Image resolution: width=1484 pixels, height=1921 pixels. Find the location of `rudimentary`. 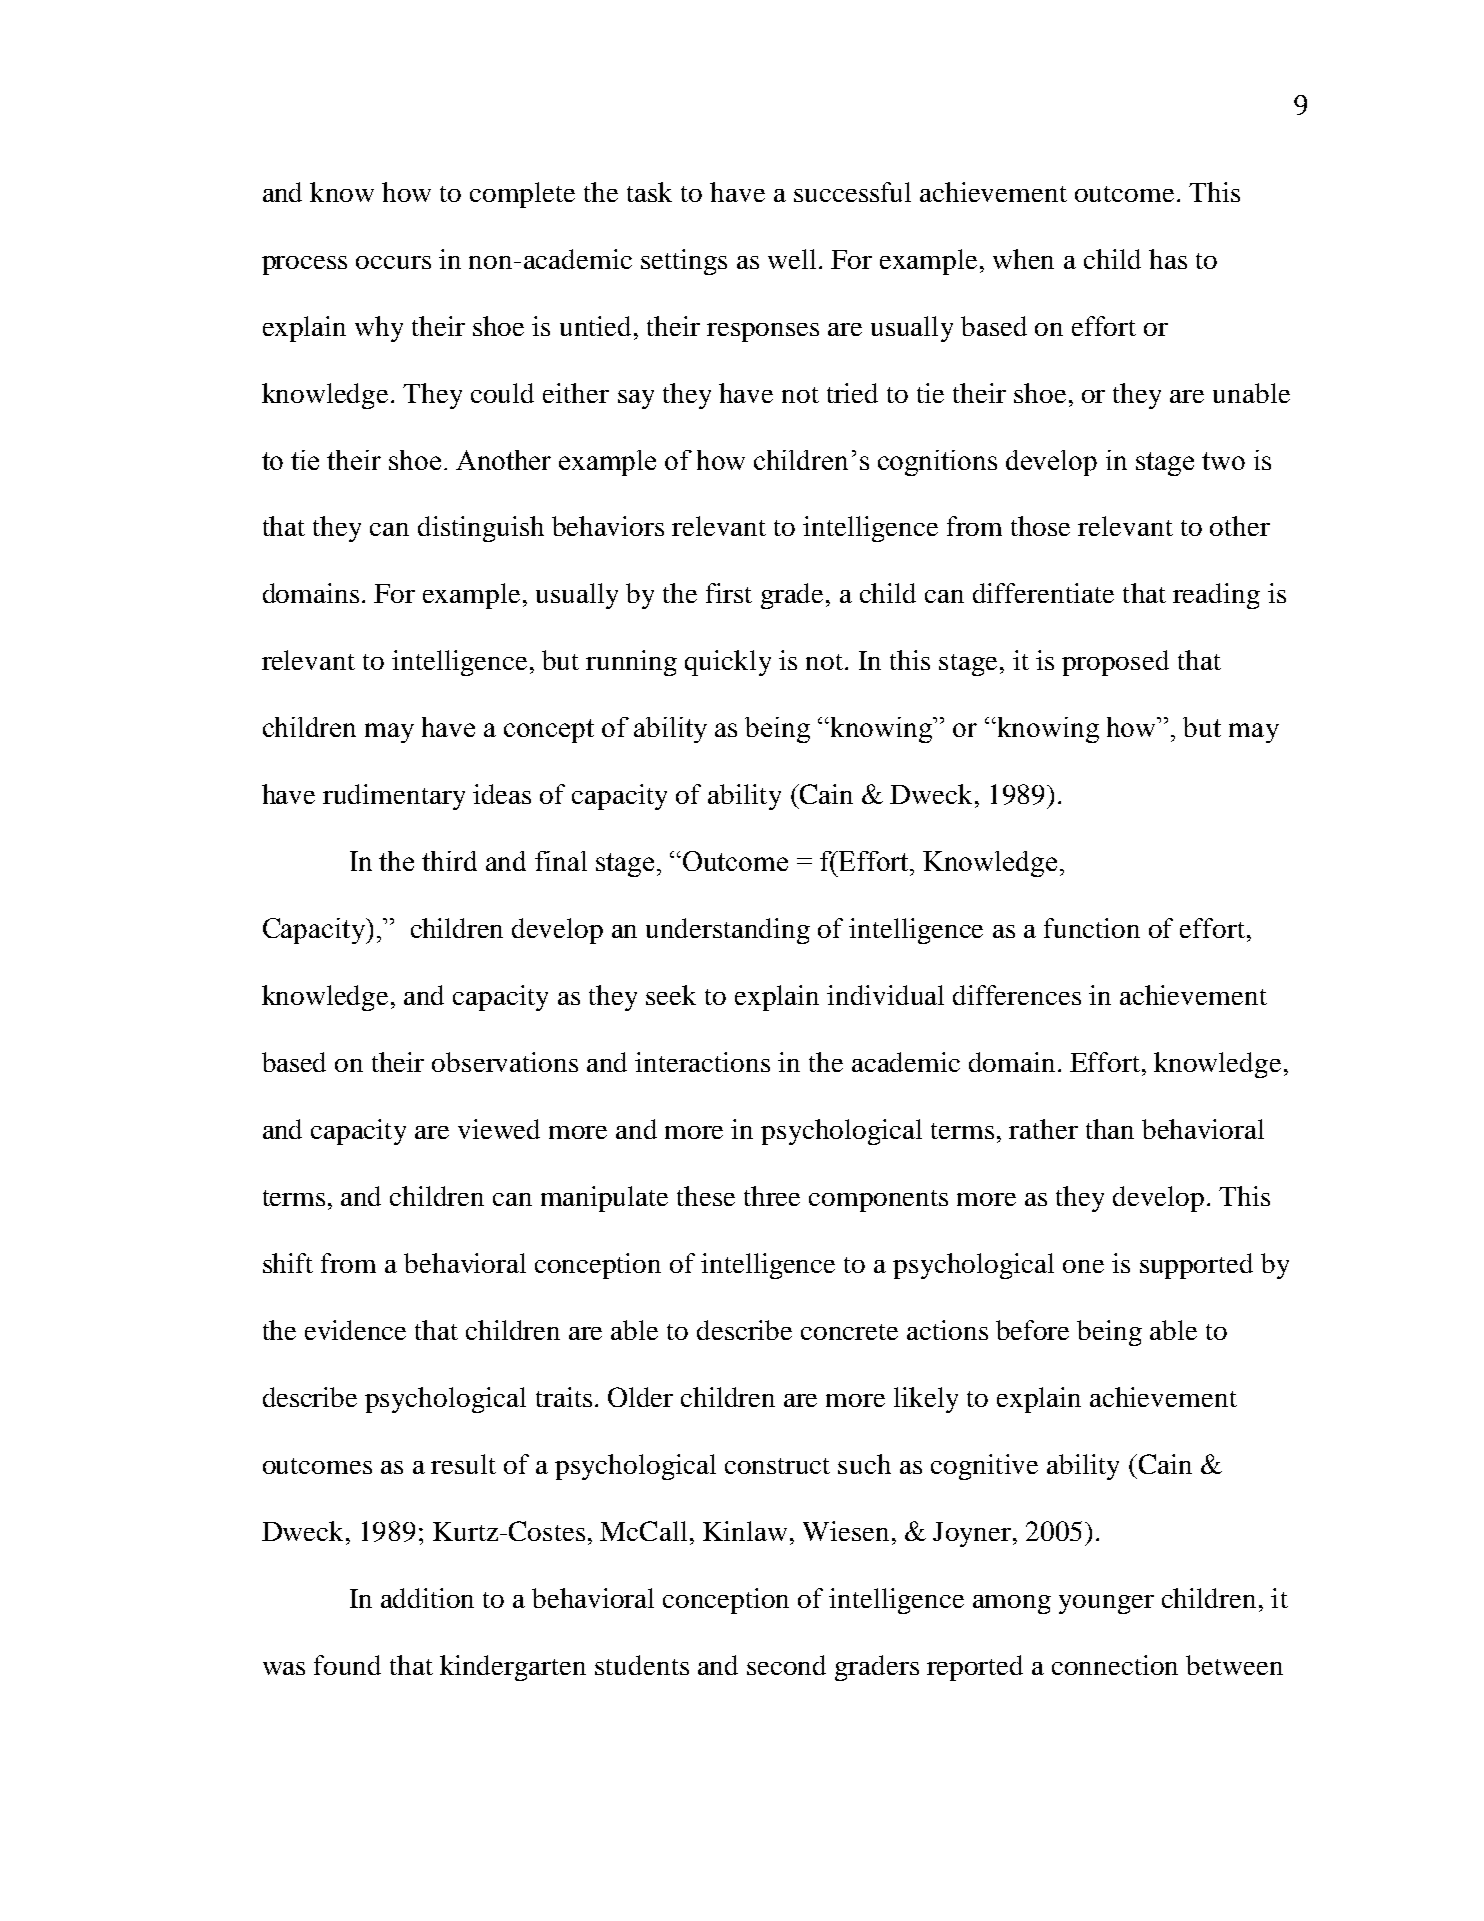

rudimentary is located at coordinates (394, 797).
